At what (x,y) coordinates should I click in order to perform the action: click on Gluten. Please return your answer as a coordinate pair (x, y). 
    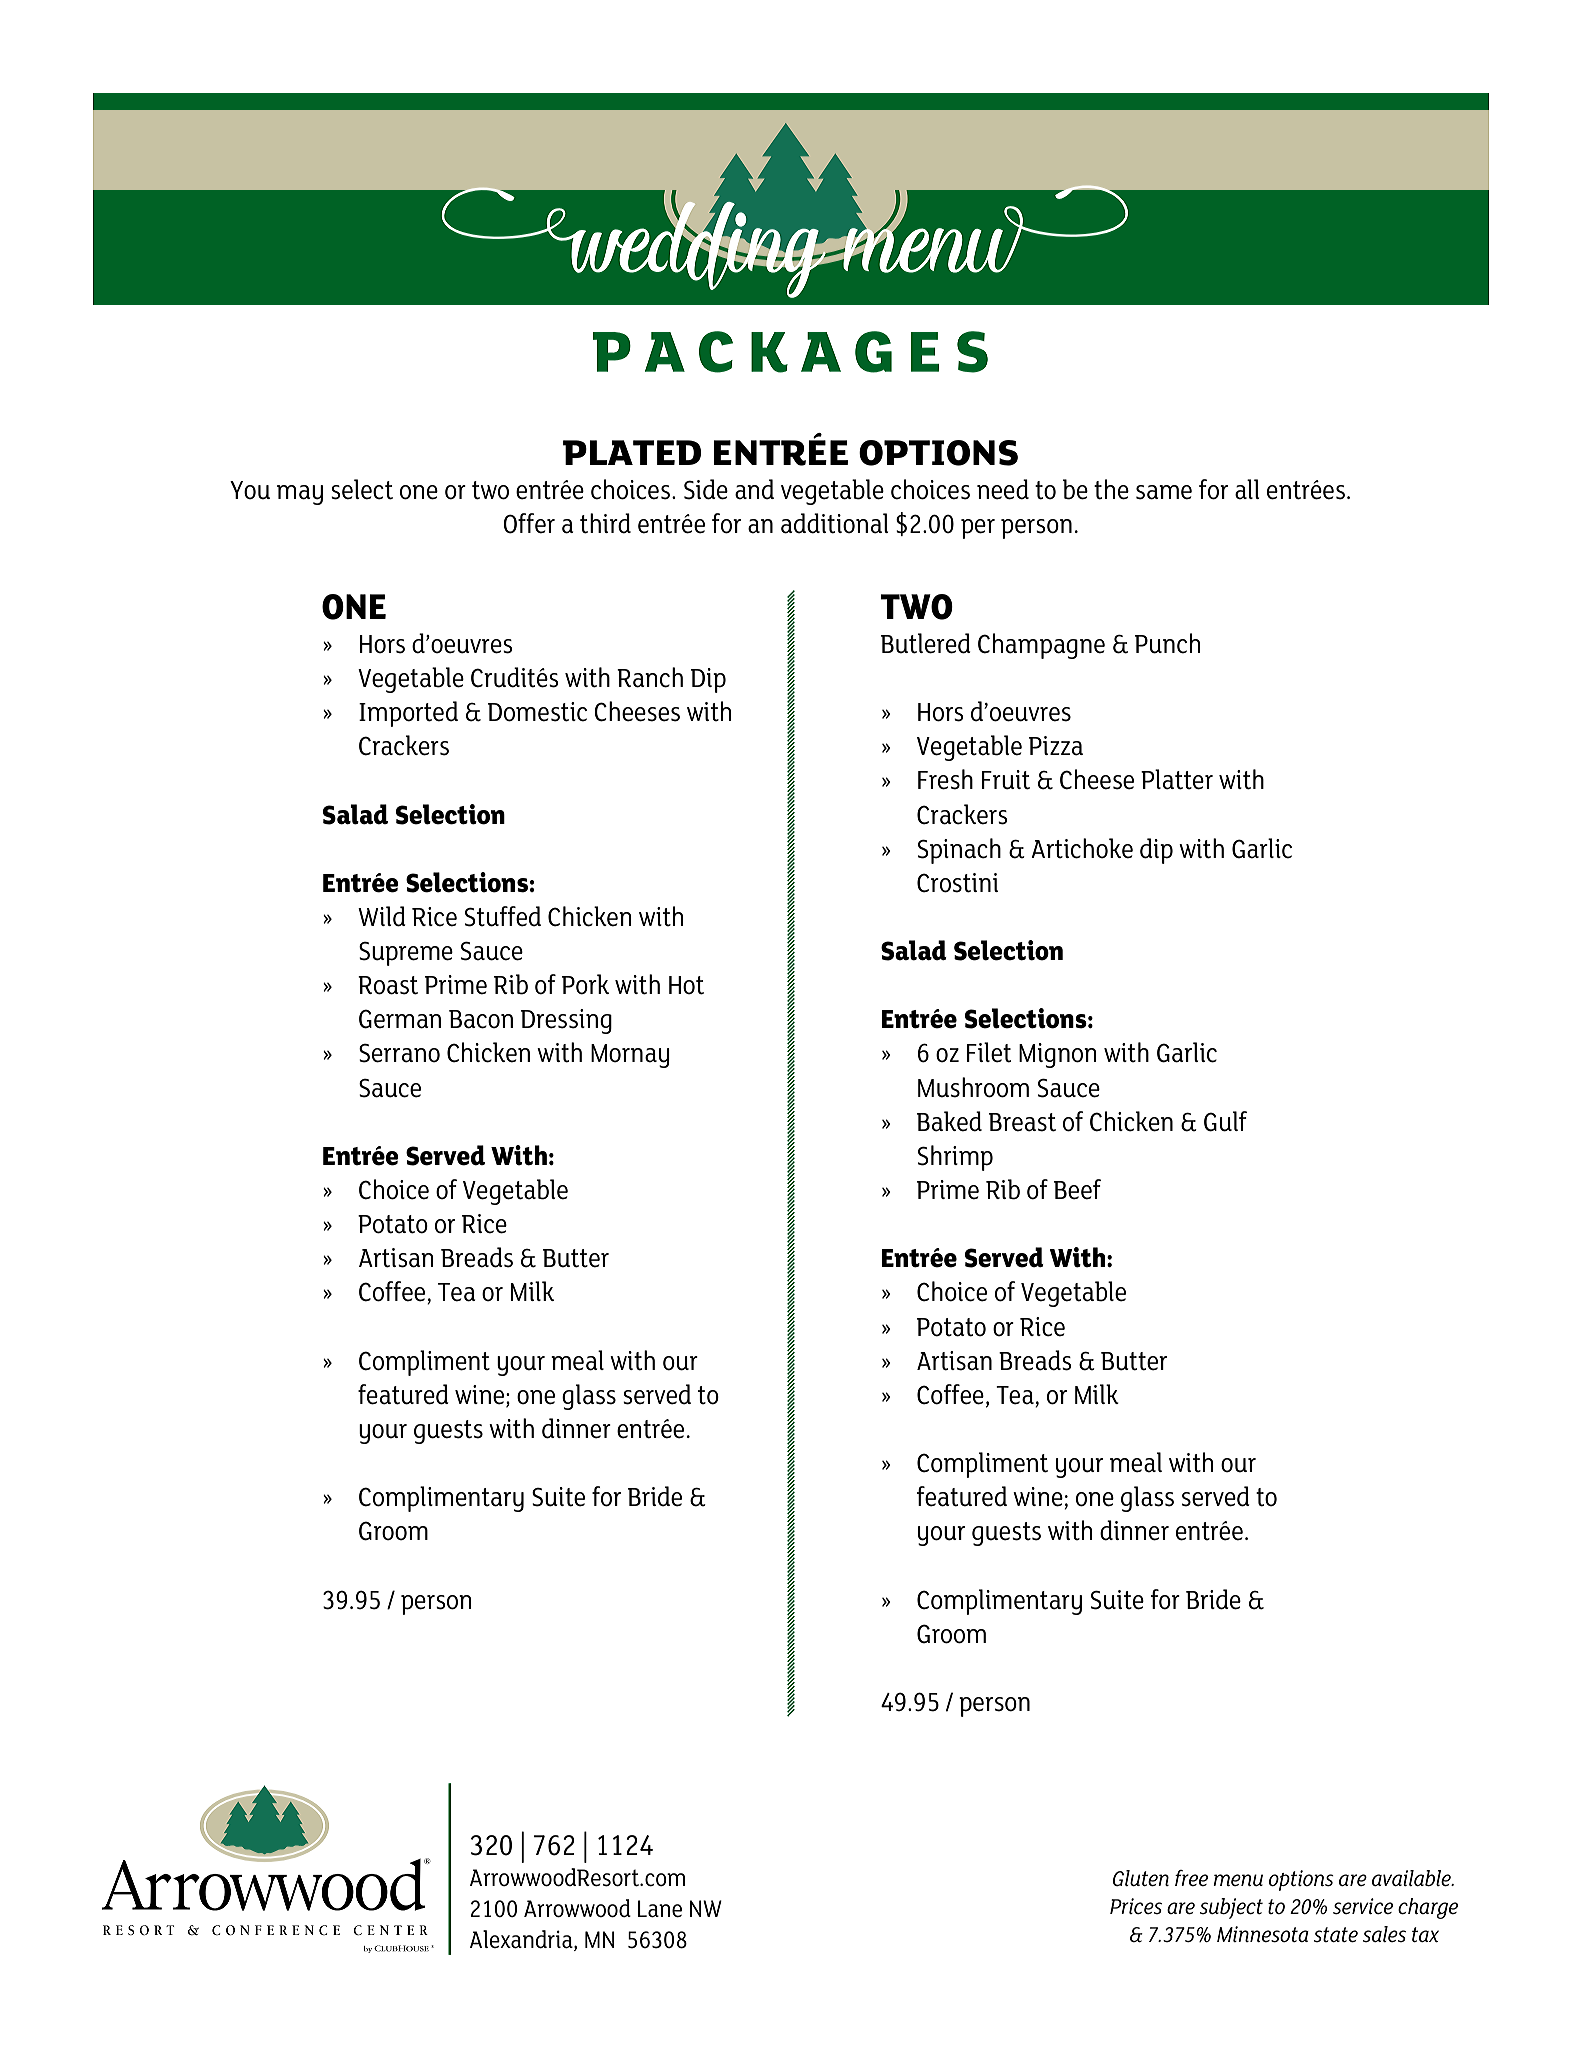
    Looking at the image, I should click on (1141, 1878).
